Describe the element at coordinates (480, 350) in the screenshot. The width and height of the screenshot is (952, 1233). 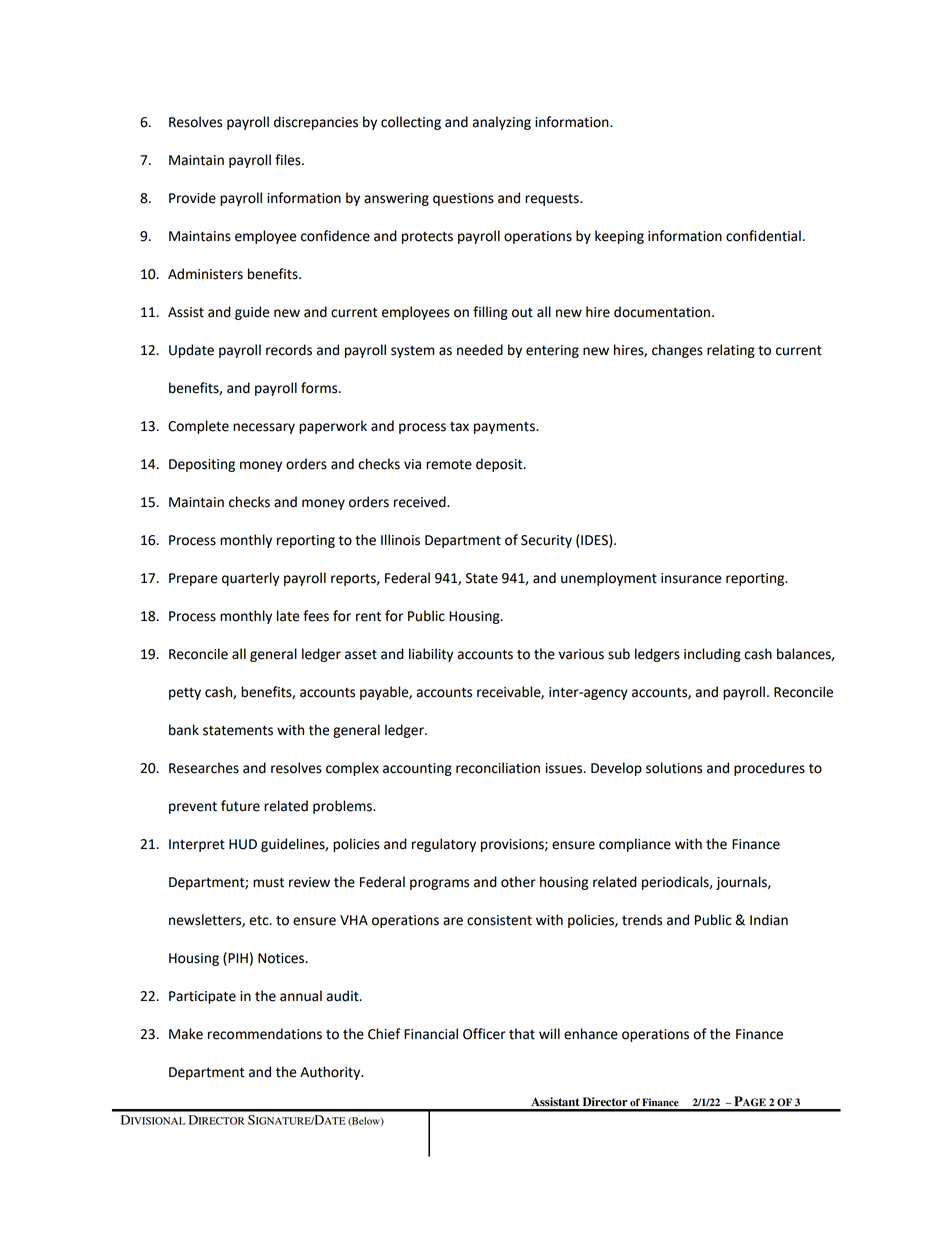
I see `needed` at that location.
